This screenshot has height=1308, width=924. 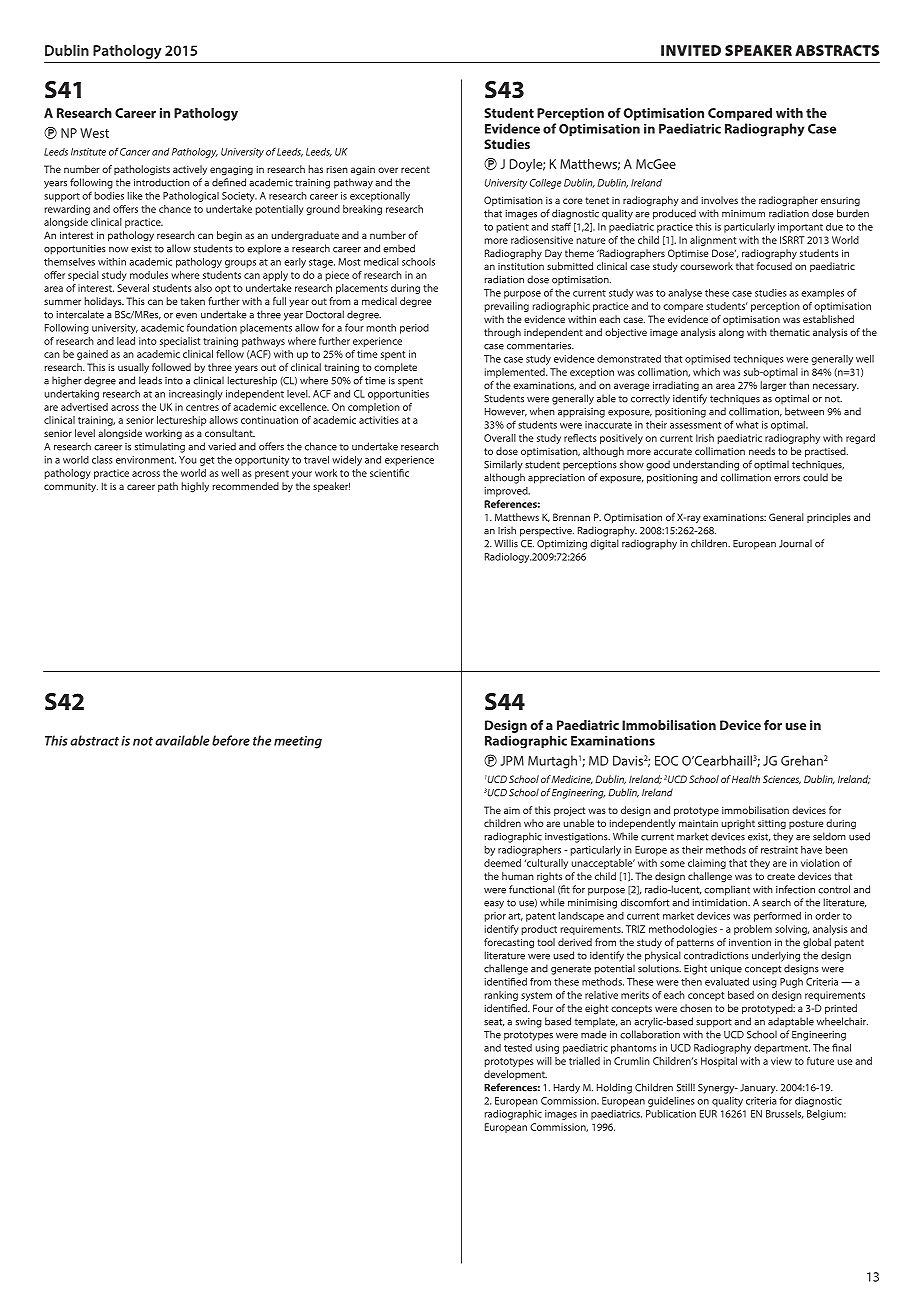 I want to click on Journal, so click(x=795, y=543).
